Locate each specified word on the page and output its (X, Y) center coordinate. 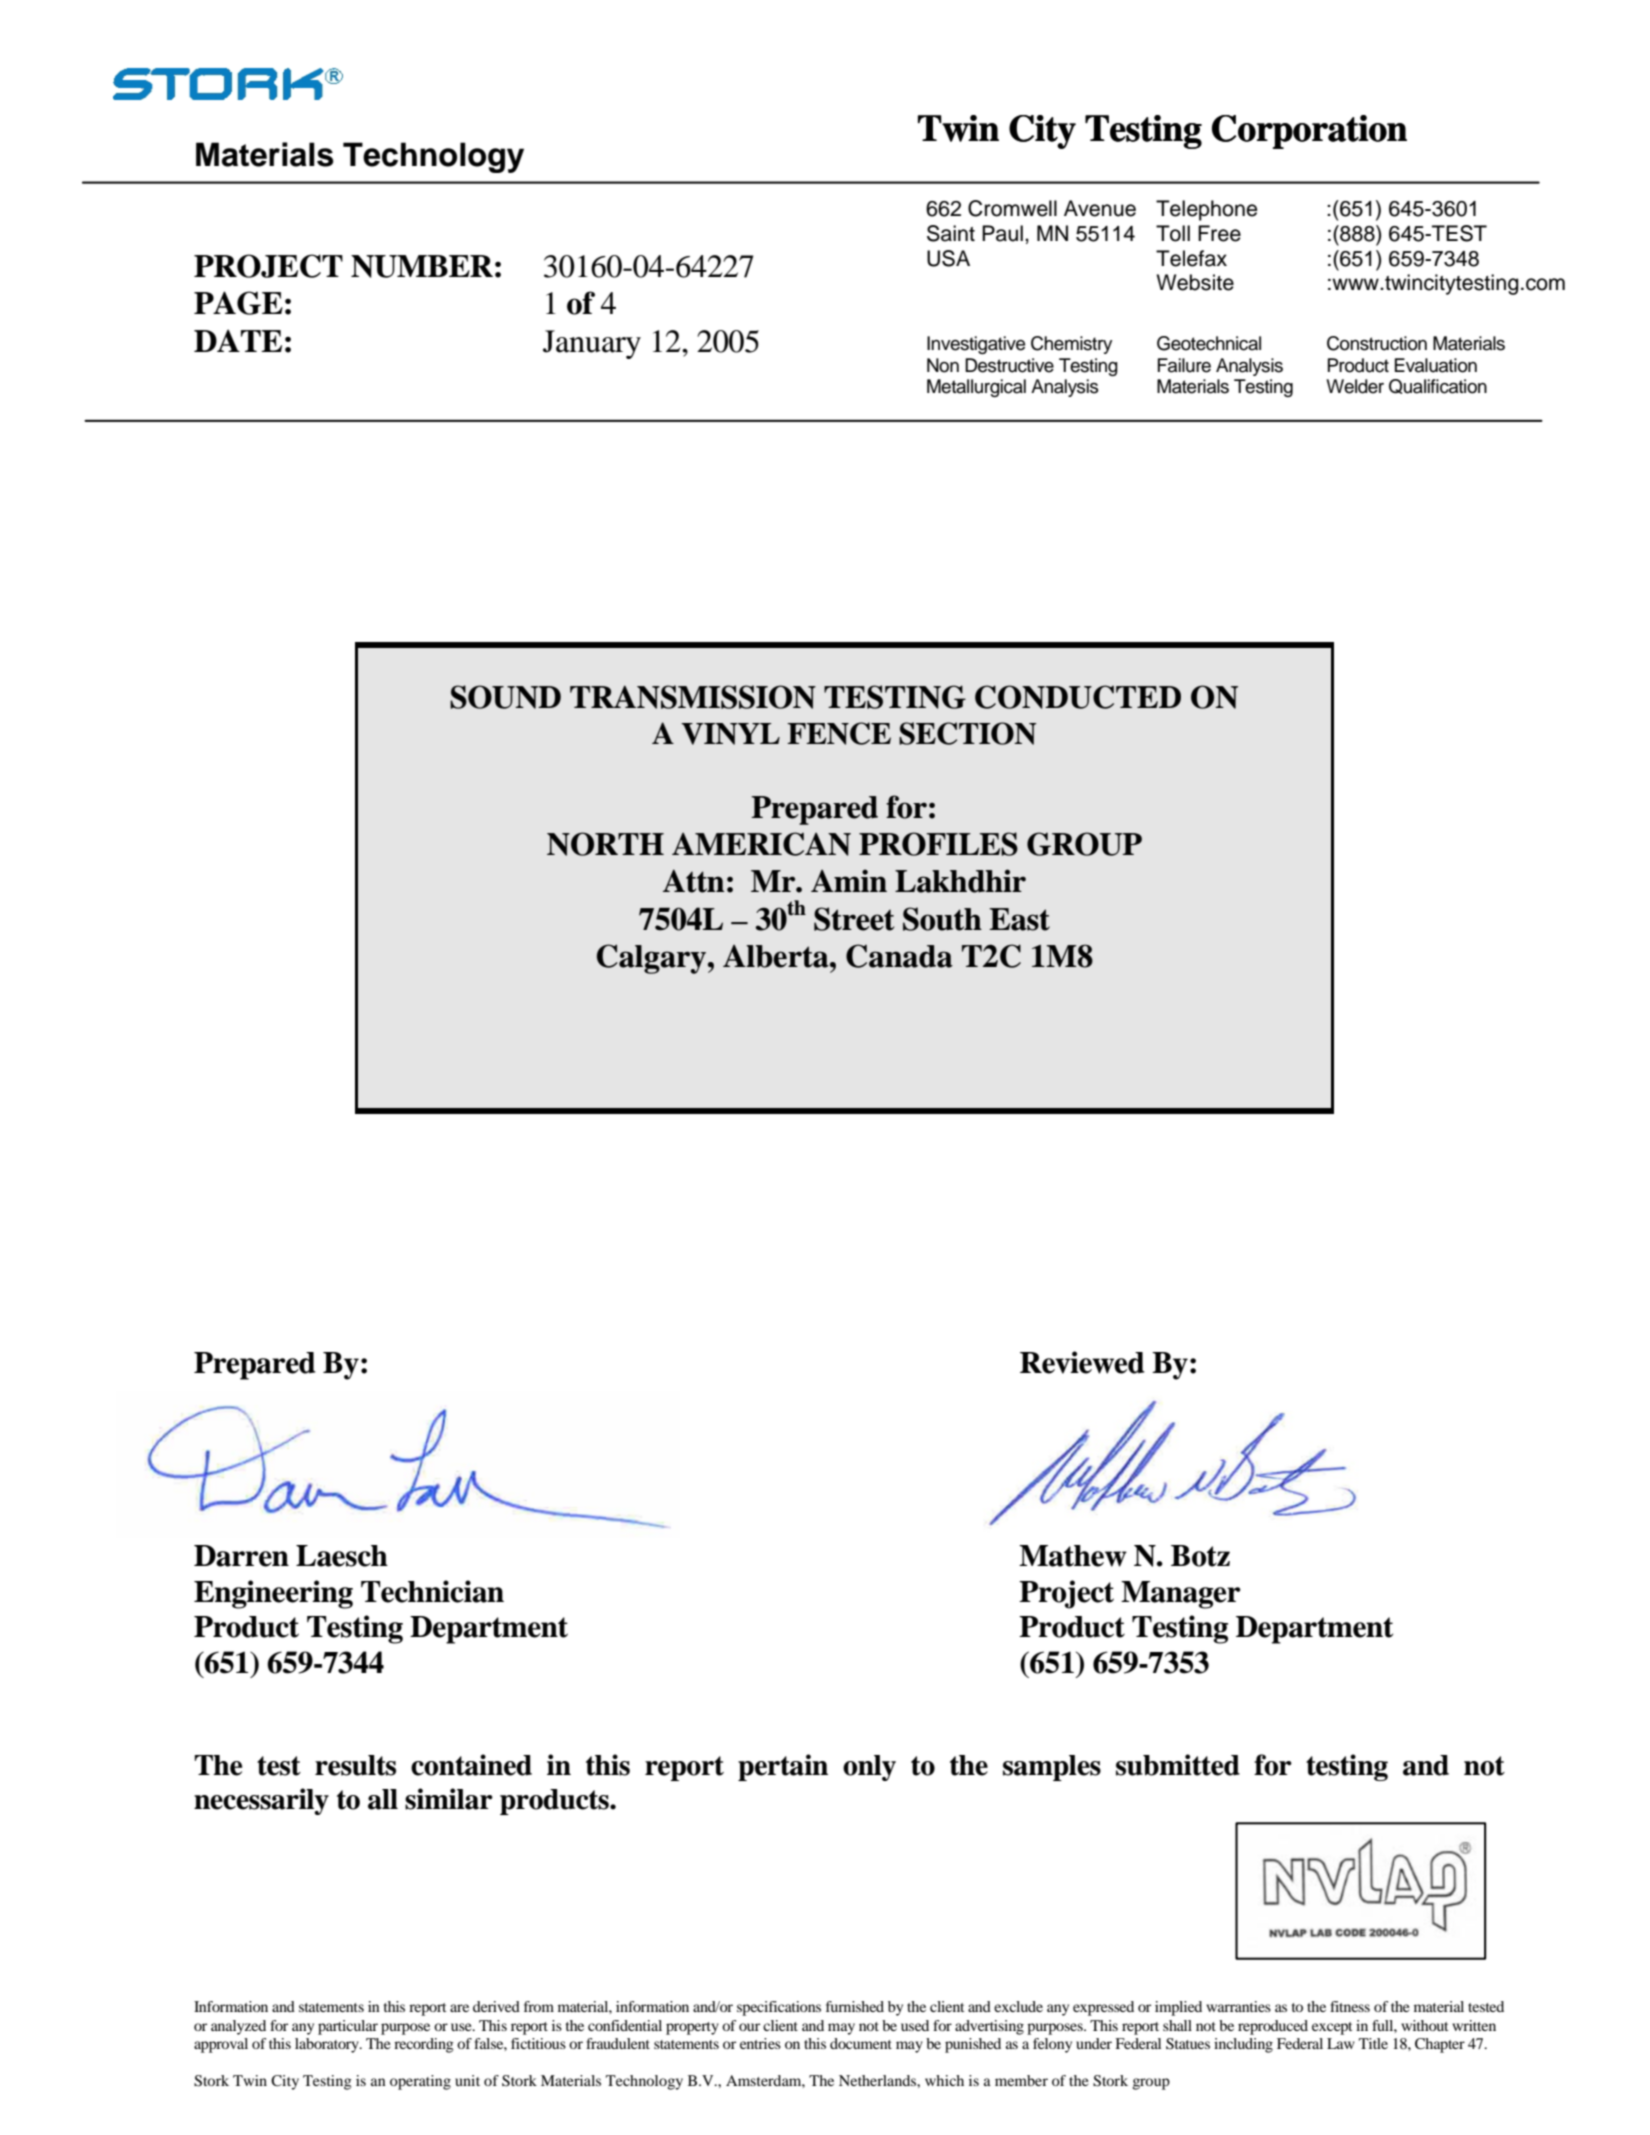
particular (348, 2027)
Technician (432, 1591)
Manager (1181, 1595)
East (1019, 919)
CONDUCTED (1078, 697)
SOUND (505, 697)
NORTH (605, 844)
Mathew (1073, 1556)
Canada (899, 956)
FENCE (839, 733)
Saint (951, 233)
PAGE (238, 303)
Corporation (1309, 132)
